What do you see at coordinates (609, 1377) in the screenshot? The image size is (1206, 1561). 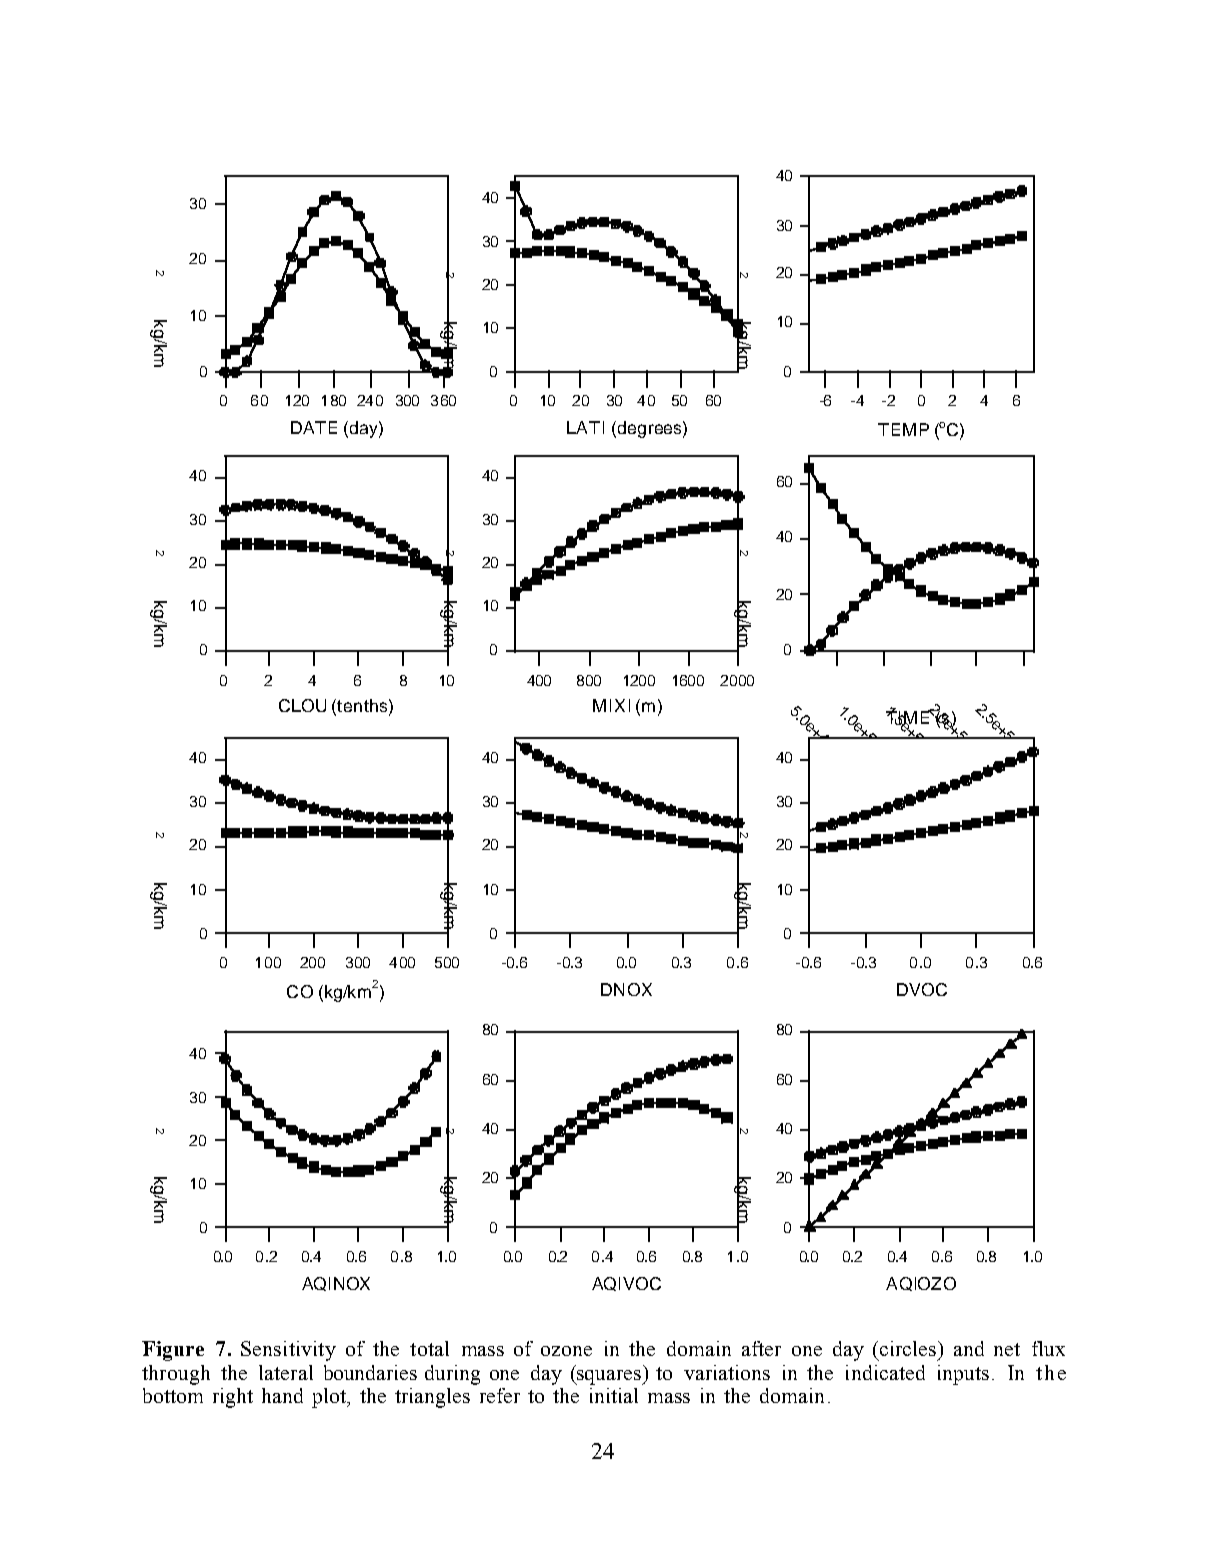 I see `squares` at bounding box center [609, 1377].
